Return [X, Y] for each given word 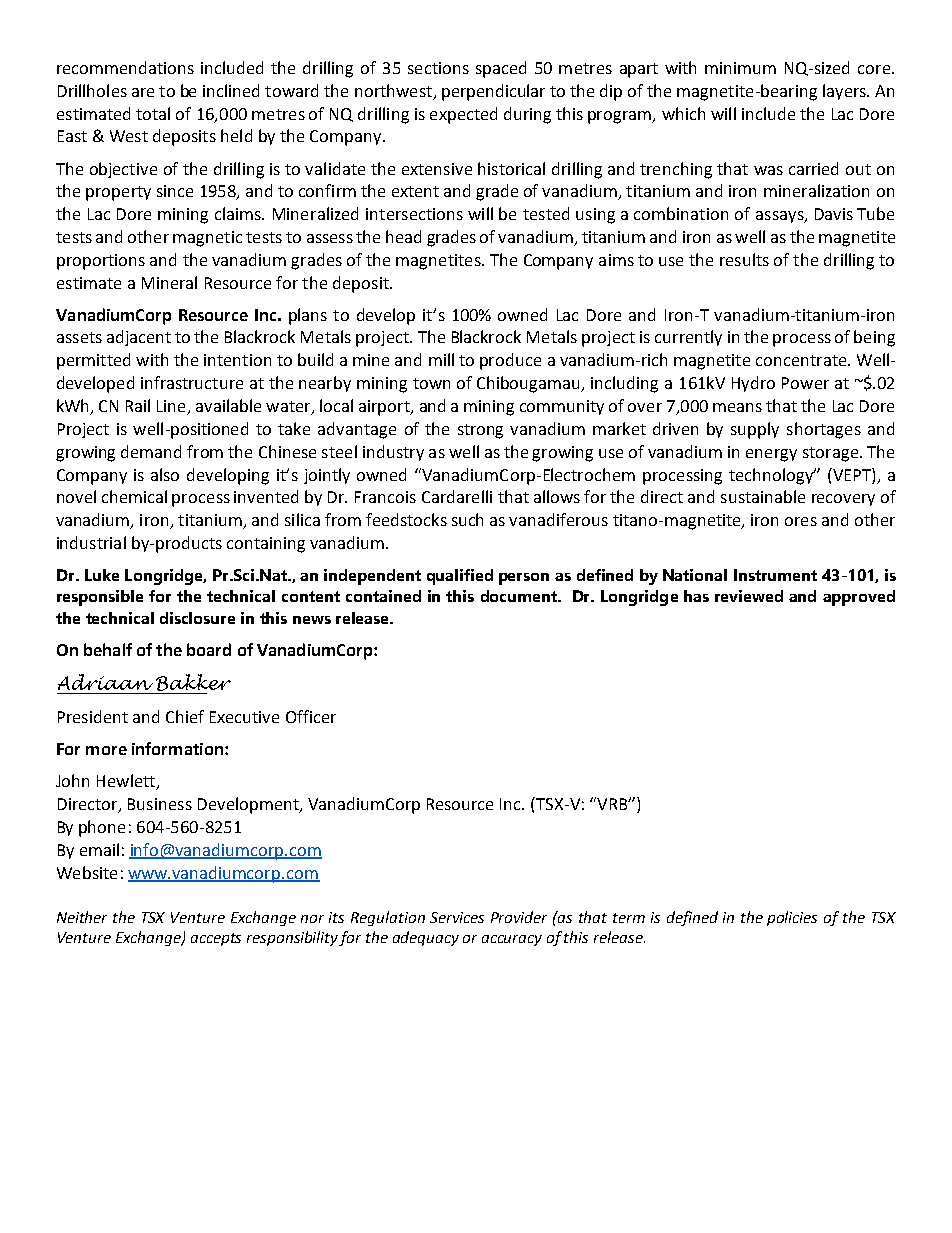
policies [792, 918]
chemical [134, 496]
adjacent [139, 338]
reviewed [749, 596]
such [467, 519]
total [153, 113]
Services [457, 917]
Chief [185, 716]
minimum [740, 68]
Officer [311, 716]
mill [441, 359]
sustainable [763, 496]
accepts [216, 939]
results [744, 259]
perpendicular [493, 92]
